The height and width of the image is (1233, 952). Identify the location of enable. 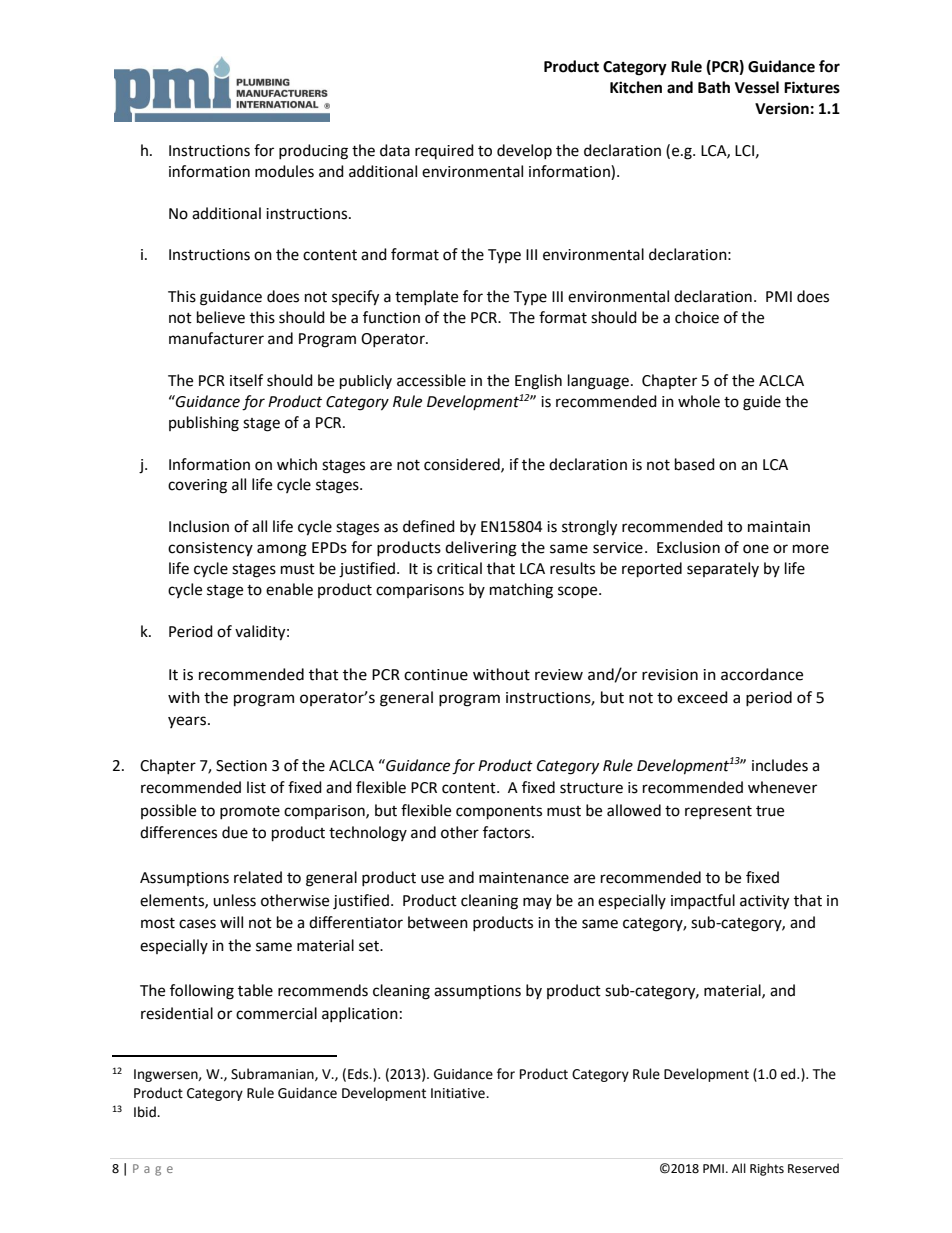
(289, 589).
